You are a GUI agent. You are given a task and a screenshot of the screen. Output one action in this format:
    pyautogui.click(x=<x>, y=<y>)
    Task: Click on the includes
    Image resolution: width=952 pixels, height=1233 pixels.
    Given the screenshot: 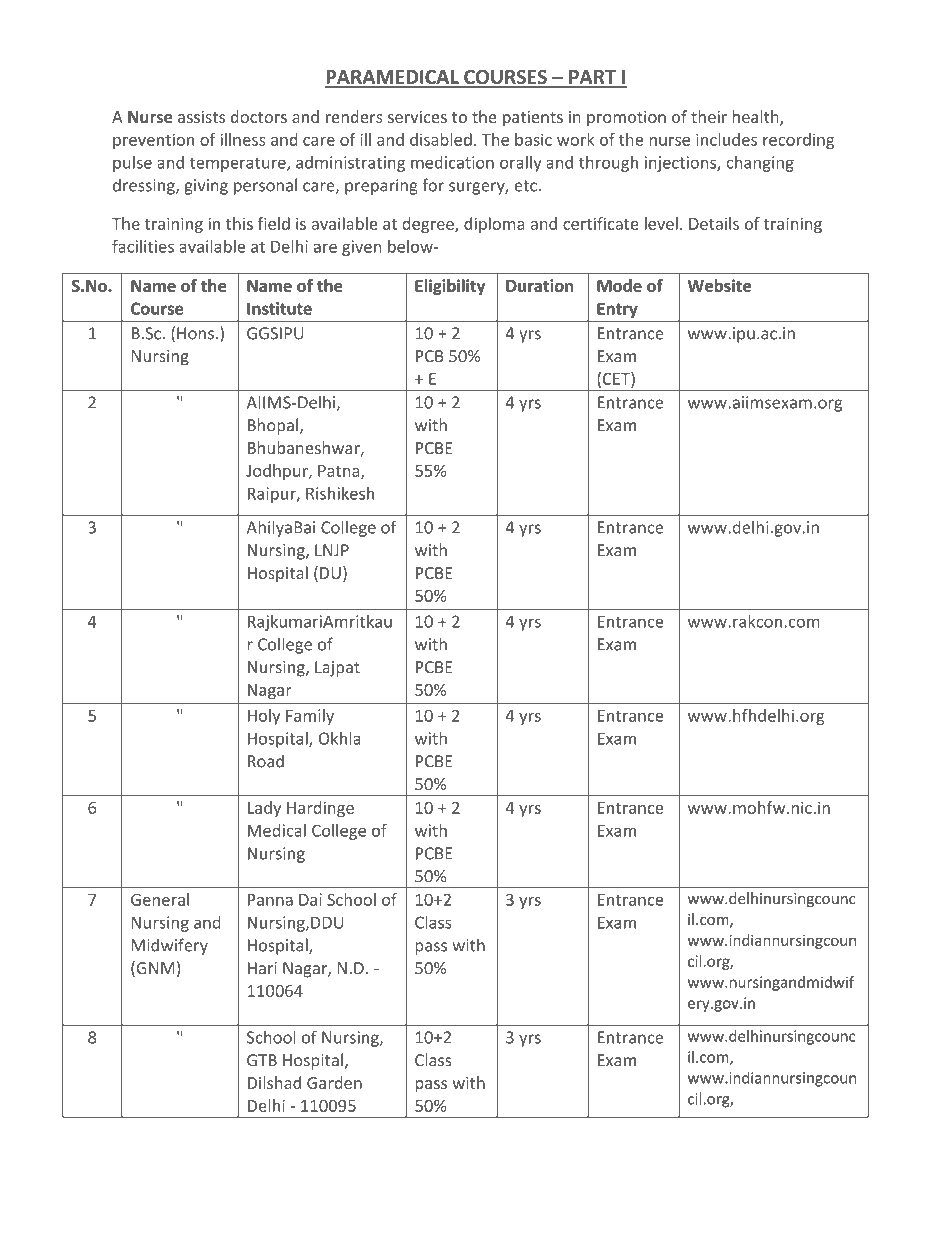 What is the action you would take?
    pyautogui.click(x=726, y=139)
